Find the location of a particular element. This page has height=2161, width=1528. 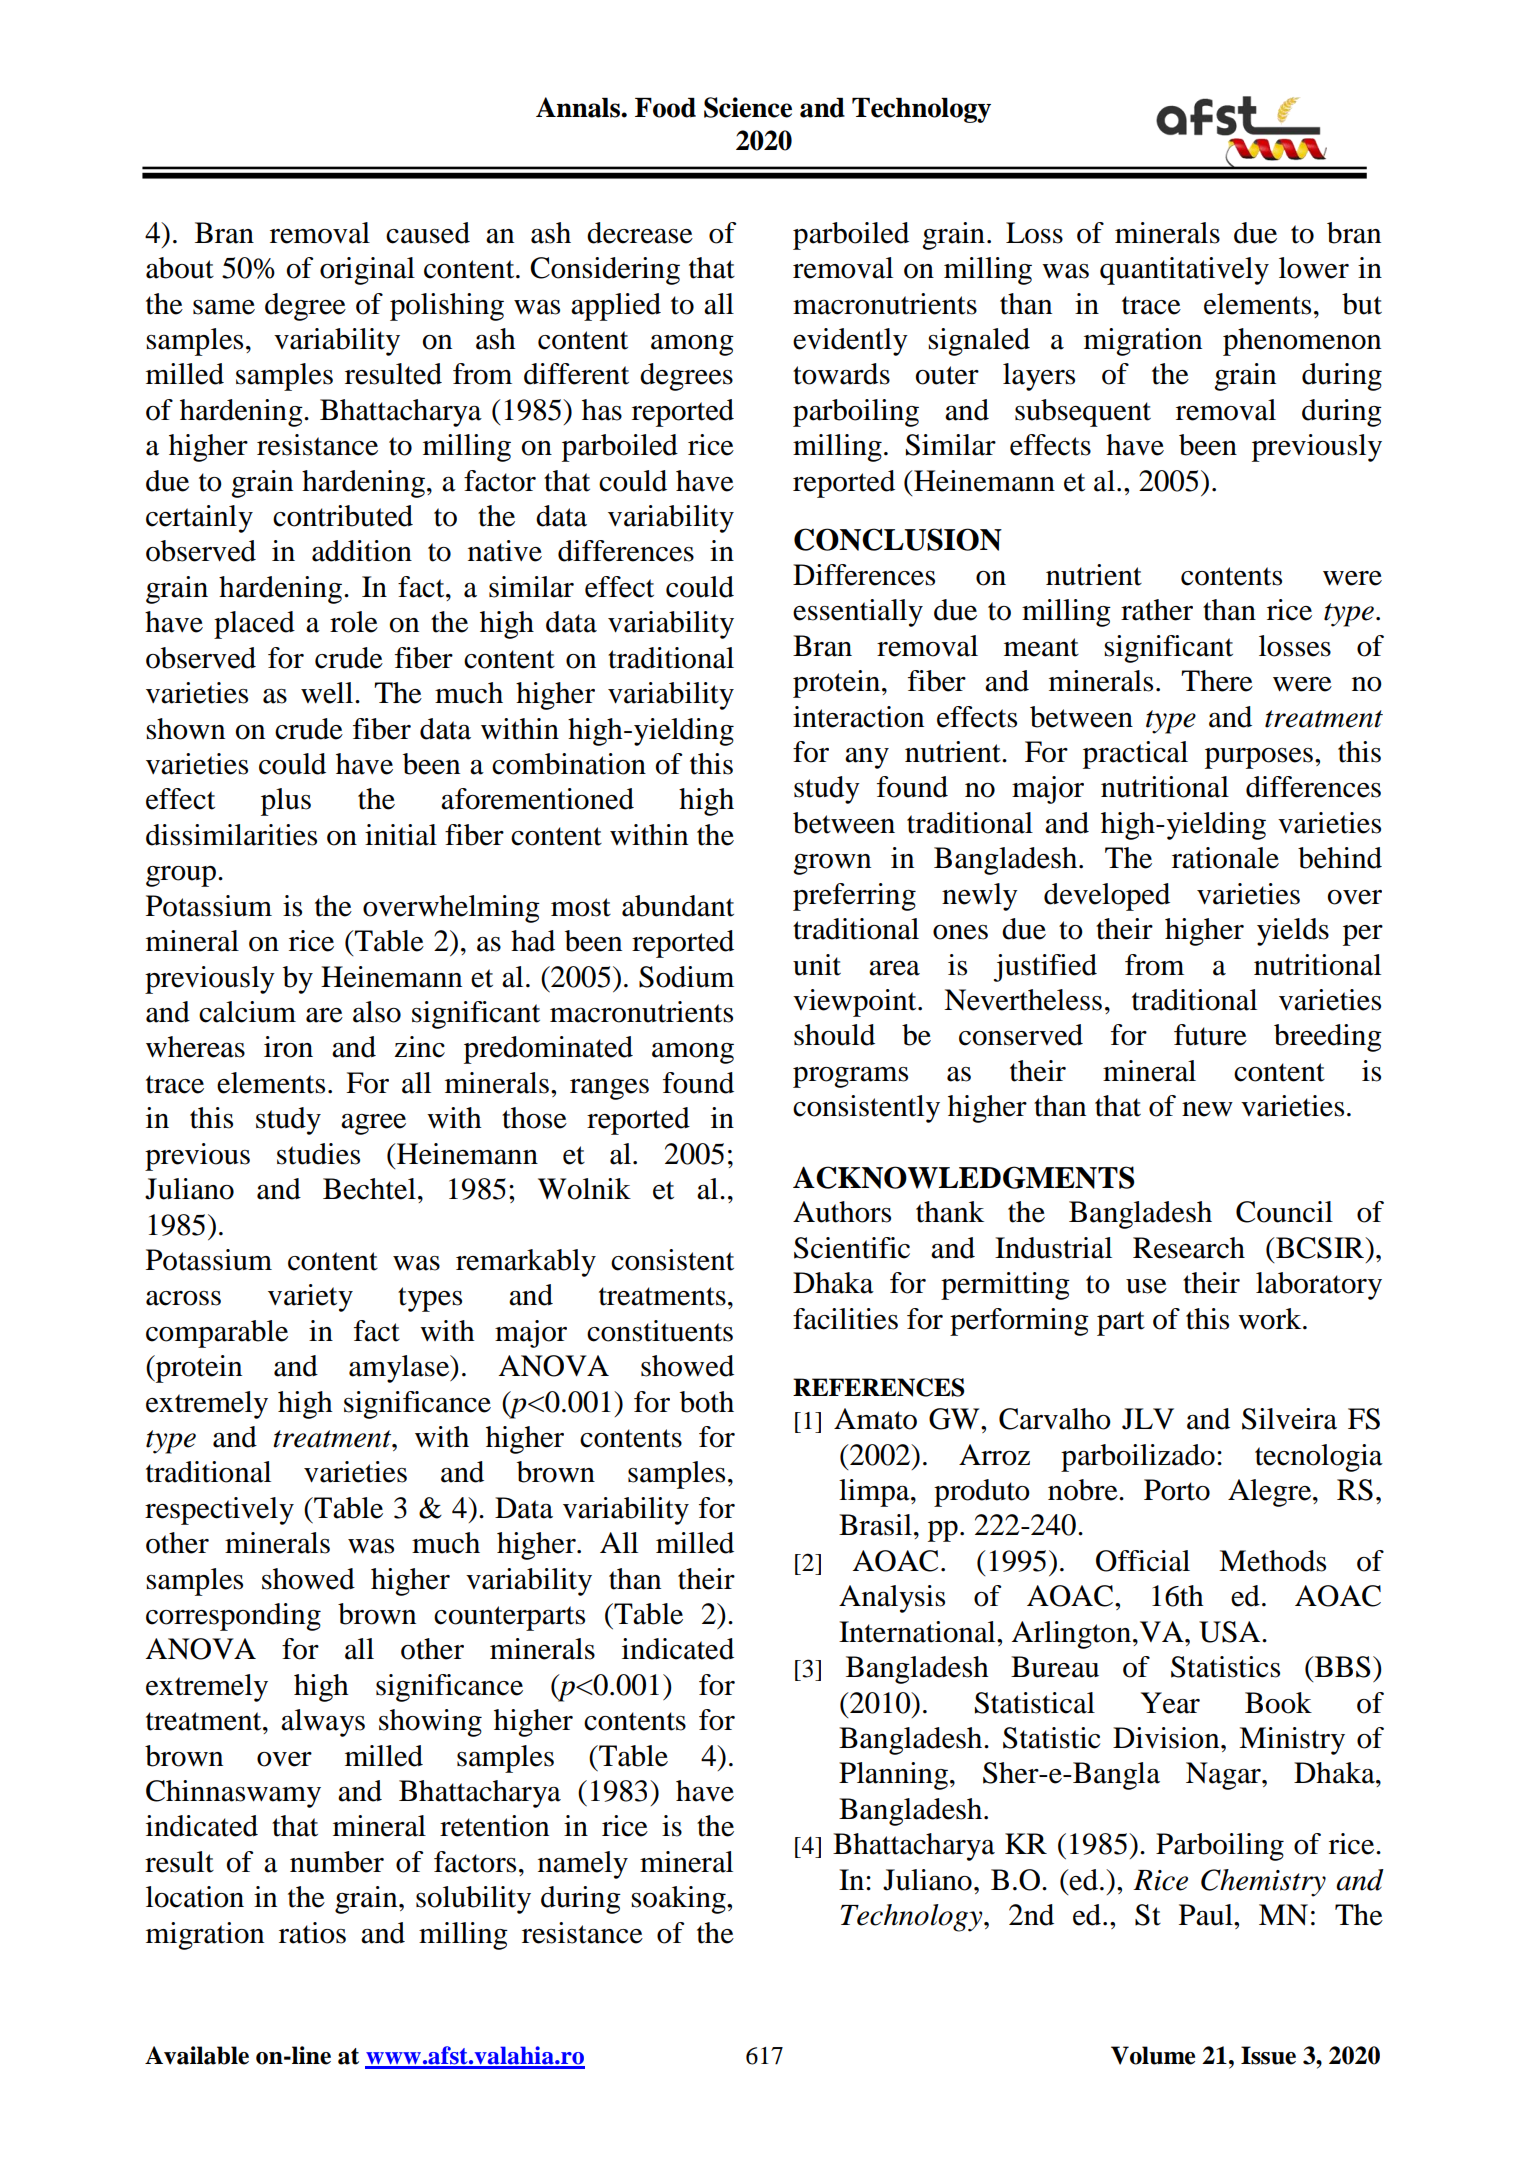

original is located at coordinates (367, 271).
